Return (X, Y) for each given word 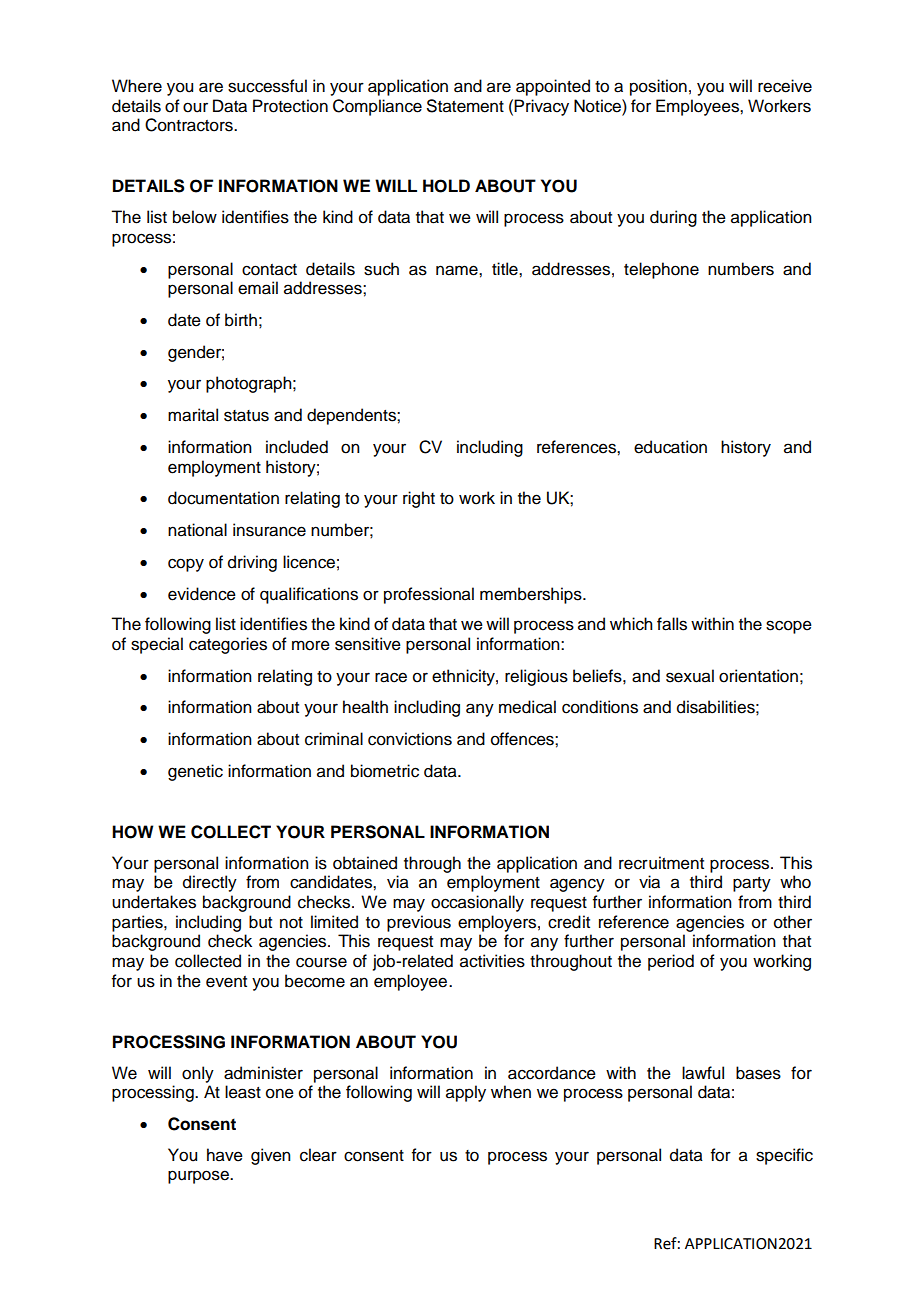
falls (672, 624)
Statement (465, 106)
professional (429, 595)
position (658, 87)
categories (228, 645)
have (225, 1155)
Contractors (190, 125)
